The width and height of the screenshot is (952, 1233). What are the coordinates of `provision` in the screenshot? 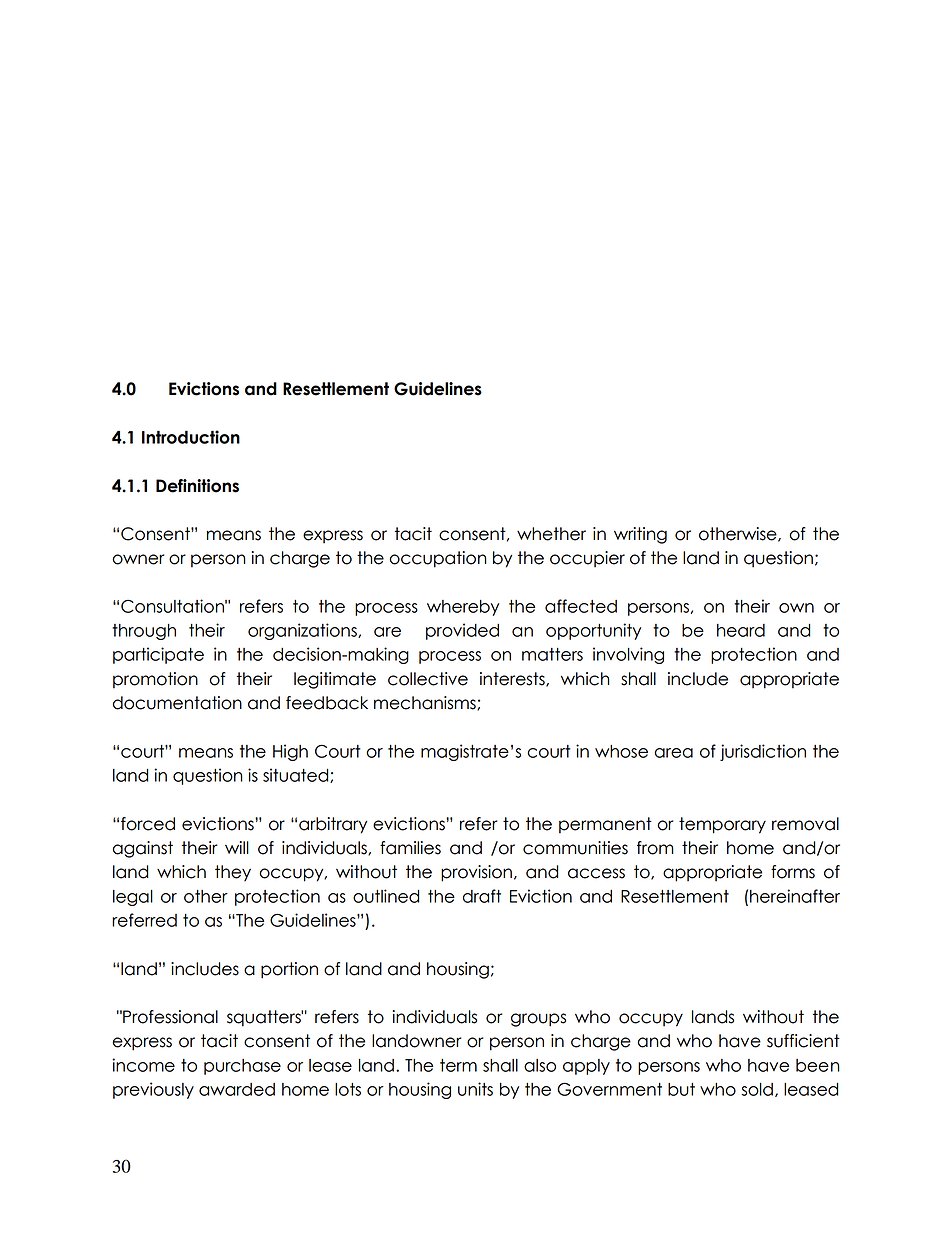 It's located at (476, 873).
